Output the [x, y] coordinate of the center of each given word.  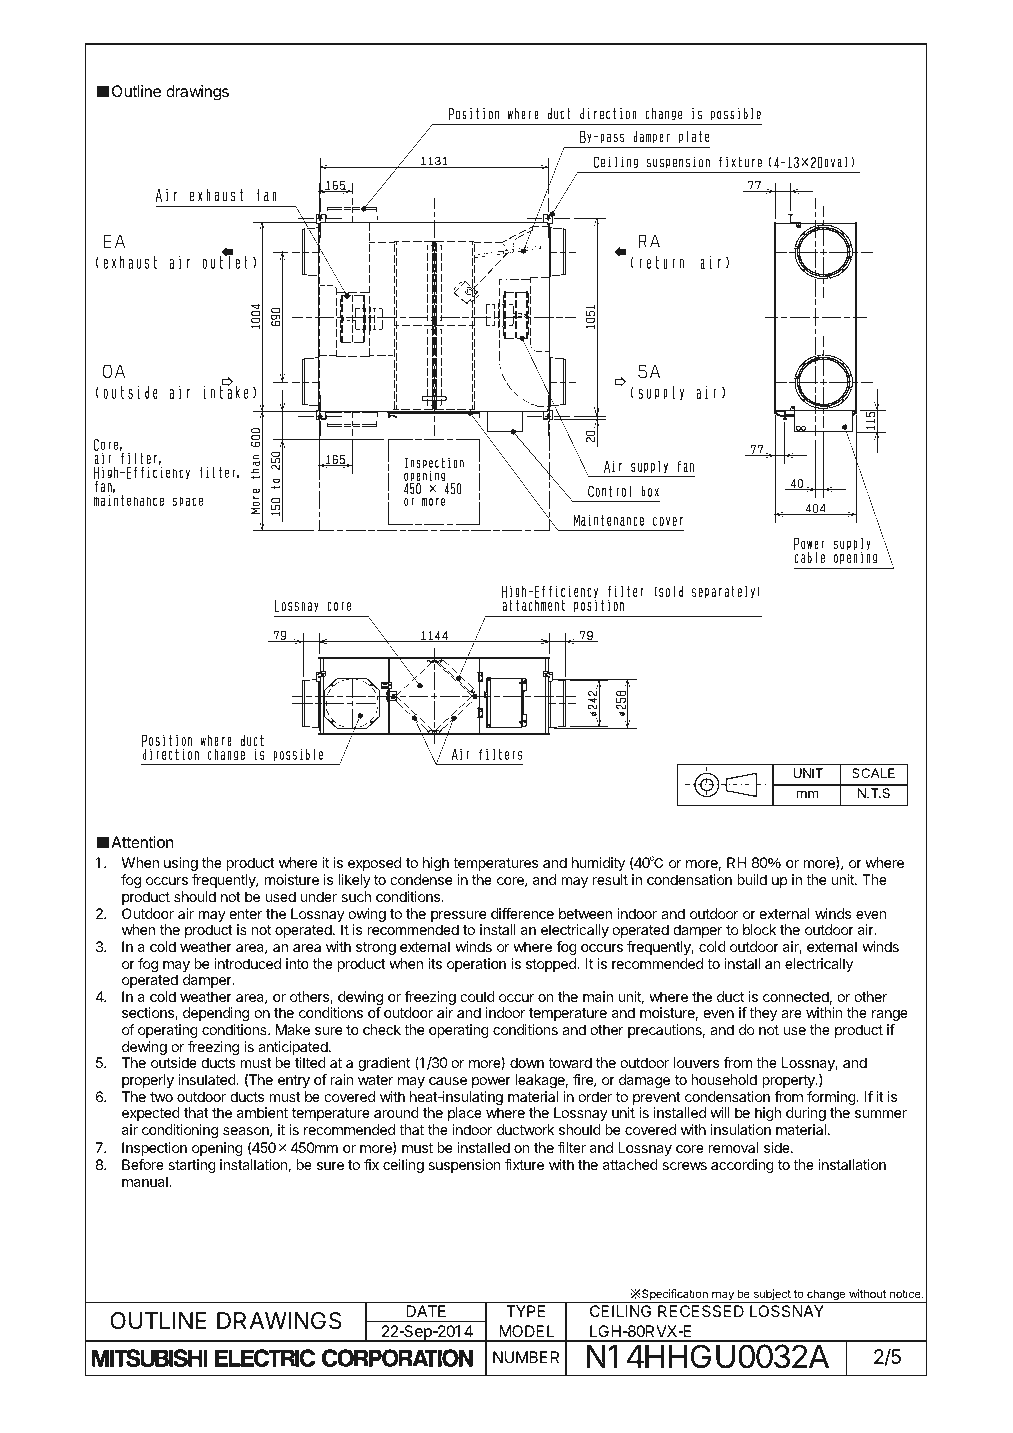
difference [522, 913]
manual [146, 1181]
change [826, 1296]
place [465, 1114]
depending [214, 1016]
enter [245, 914]
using [181, 864]
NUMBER [526, 1357]
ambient [262, 1112]
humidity [598, 864]
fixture [524, 1164]
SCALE [873, 773]
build [752, 879]
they [763, 1014]
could [477, 996]
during [806, 1114]
